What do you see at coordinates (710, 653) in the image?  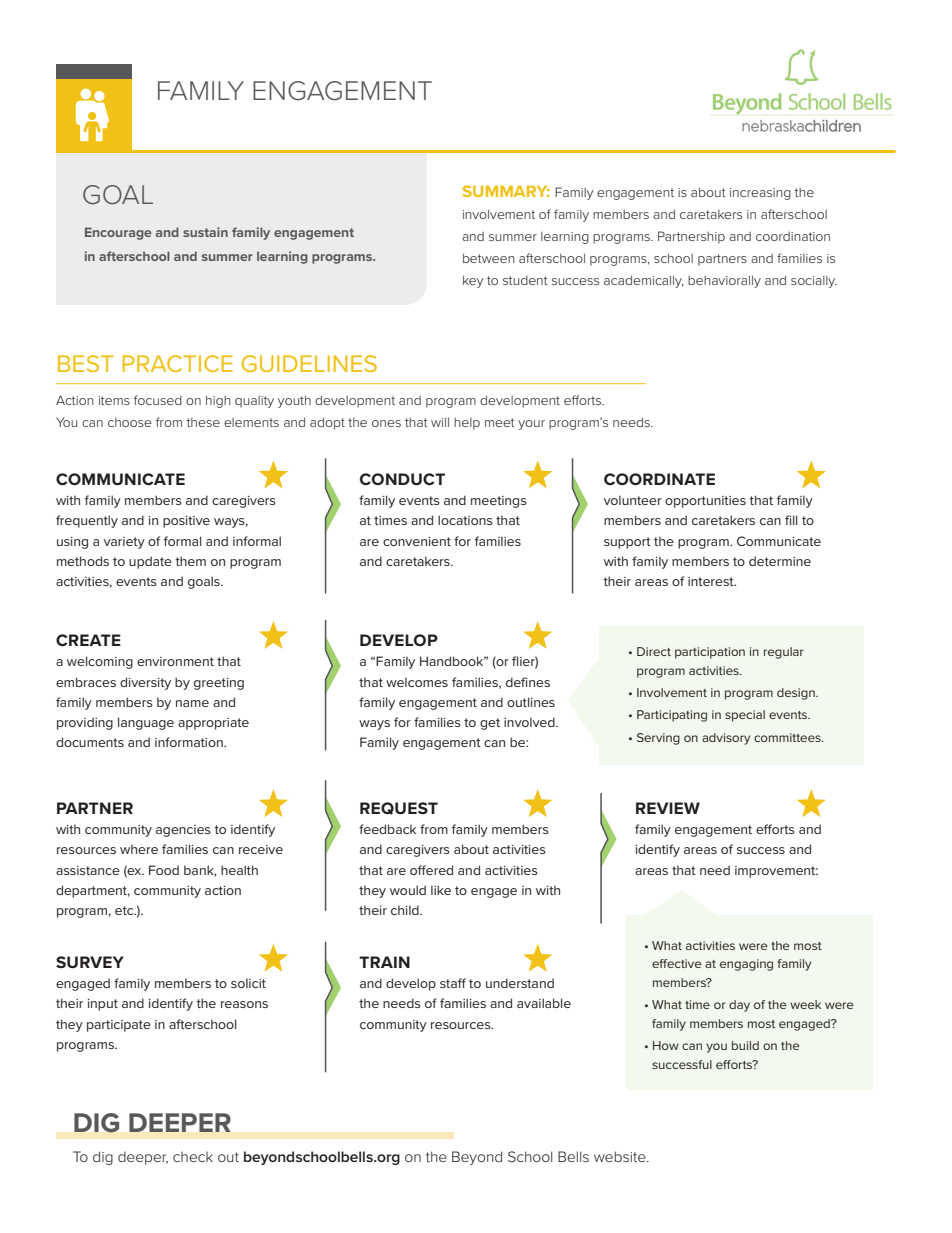 I see `participation` at bounding box center [710, 653].
